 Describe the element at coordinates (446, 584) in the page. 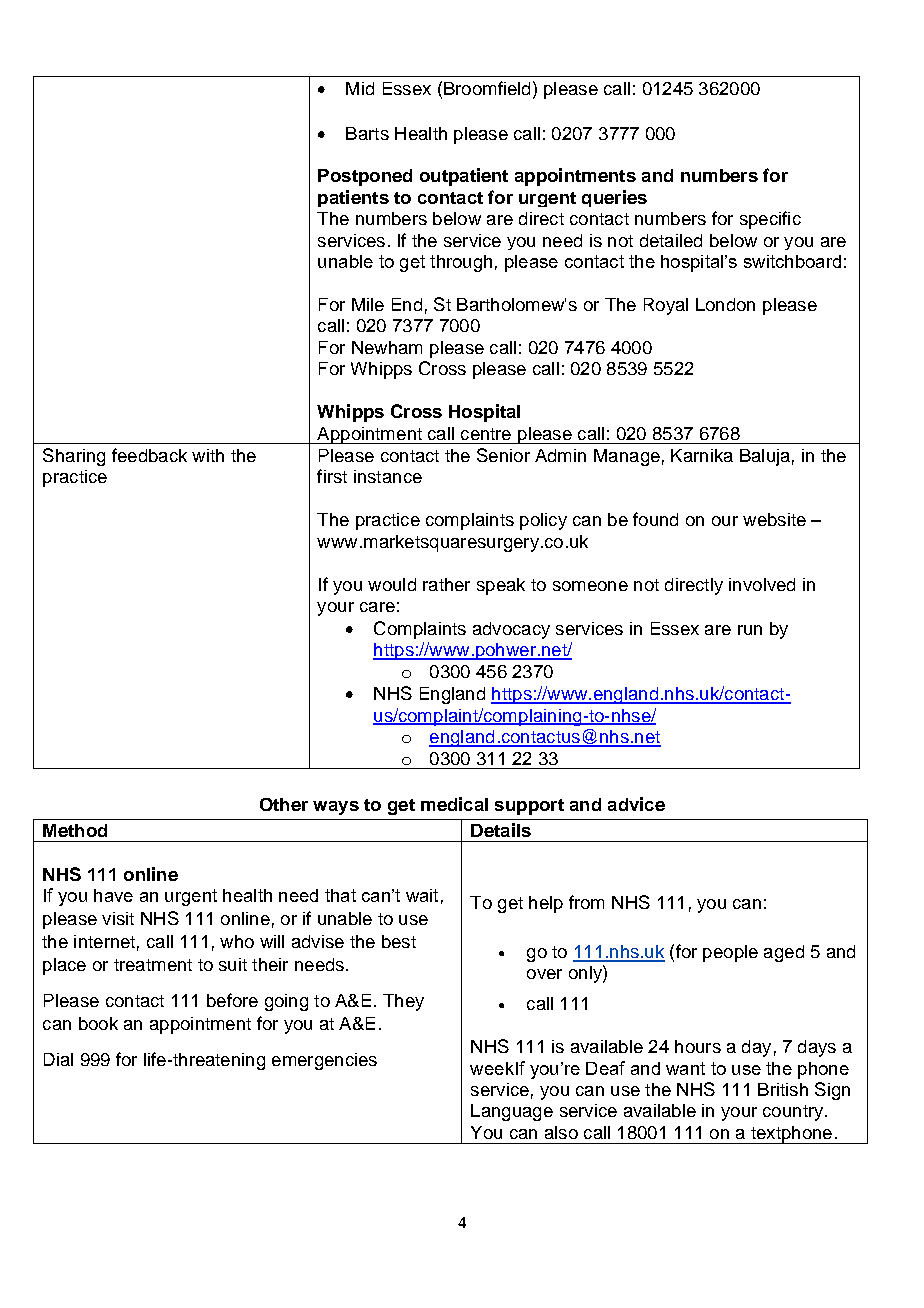

I see `rather` at that location.
